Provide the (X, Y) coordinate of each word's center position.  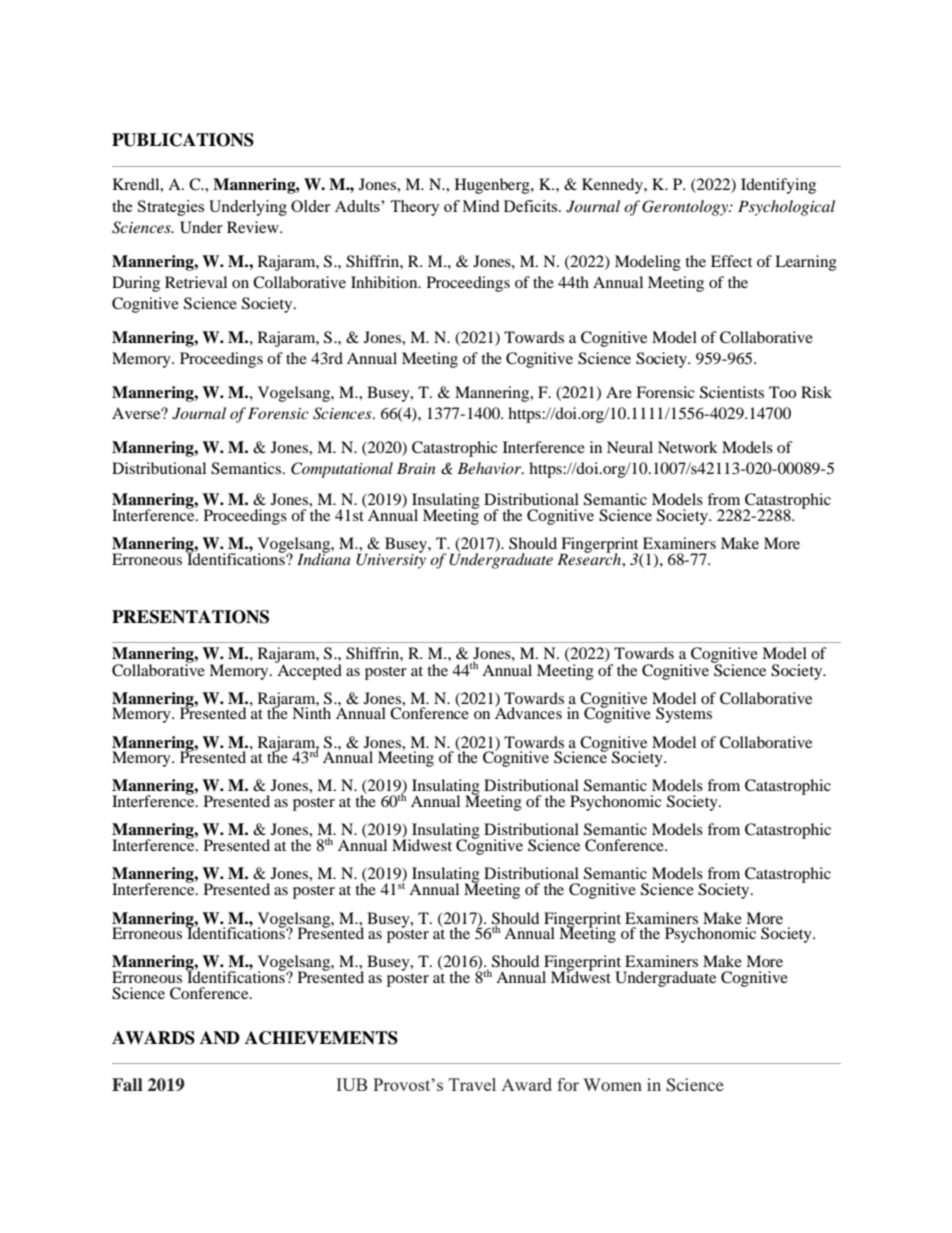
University (391, 560)
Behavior (490, 468)
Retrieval (196, 282)
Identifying (778, 186)
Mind (481, 206)
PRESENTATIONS (190, 617)
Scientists (732, 392)
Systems (684, 715)
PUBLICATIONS (183, 140)
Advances (528, 712)
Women (612, 1084)
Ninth (311, 712)
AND (220, 1038)
